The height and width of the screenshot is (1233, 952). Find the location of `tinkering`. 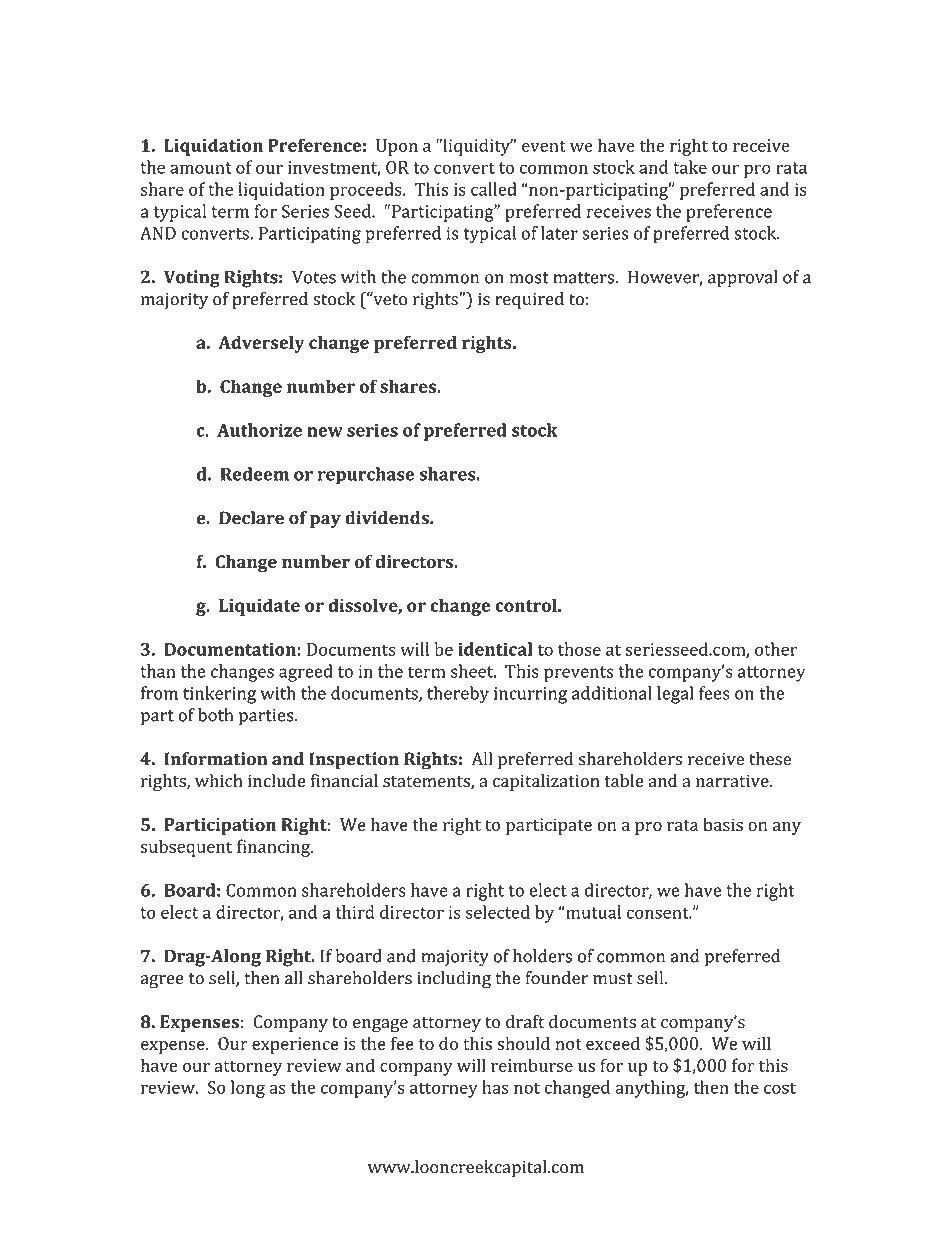

tinkering is located at coordinates (219, 695).
